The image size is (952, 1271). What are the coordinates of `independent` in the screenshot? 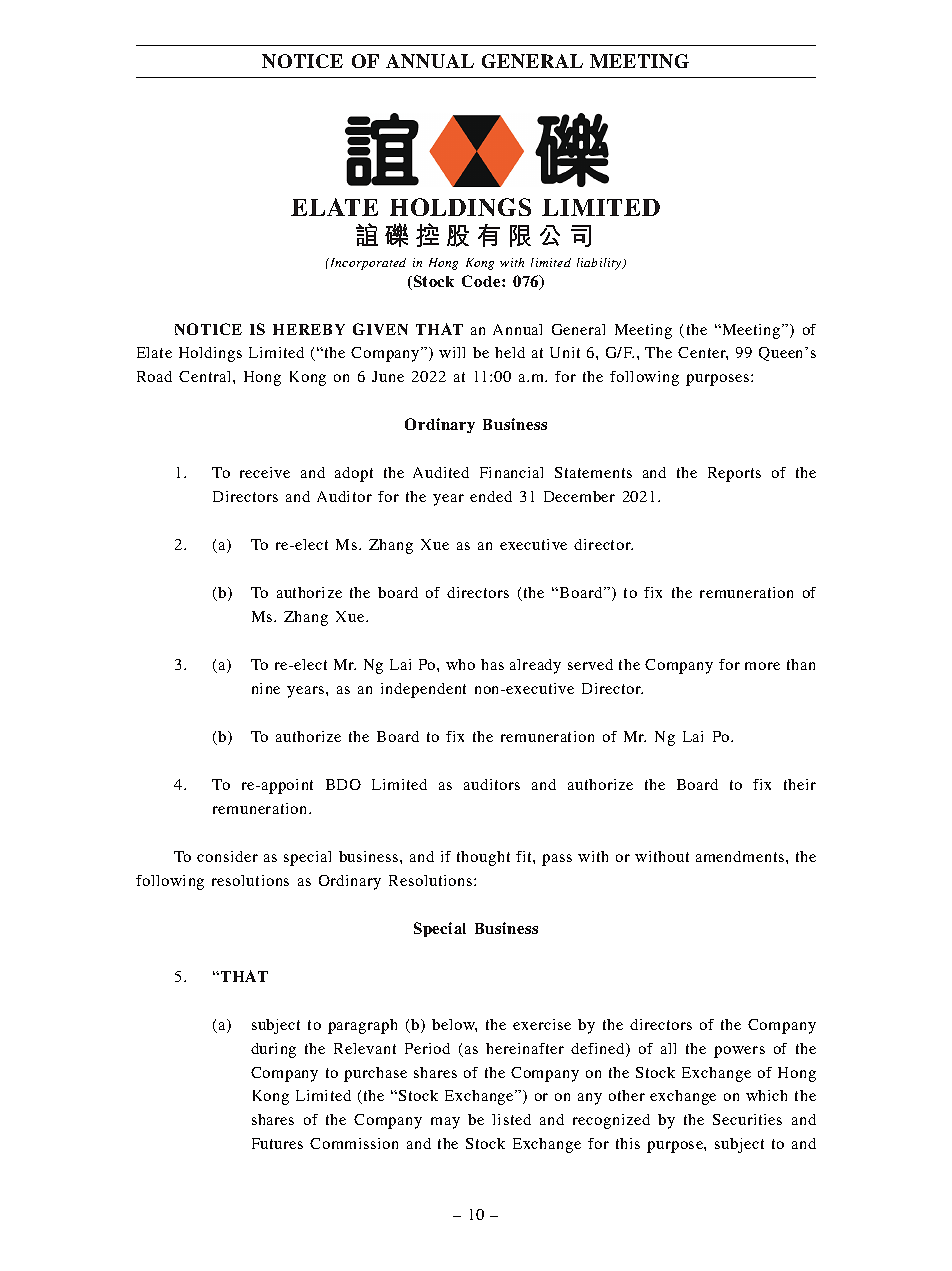 It's located at (423, 690).
